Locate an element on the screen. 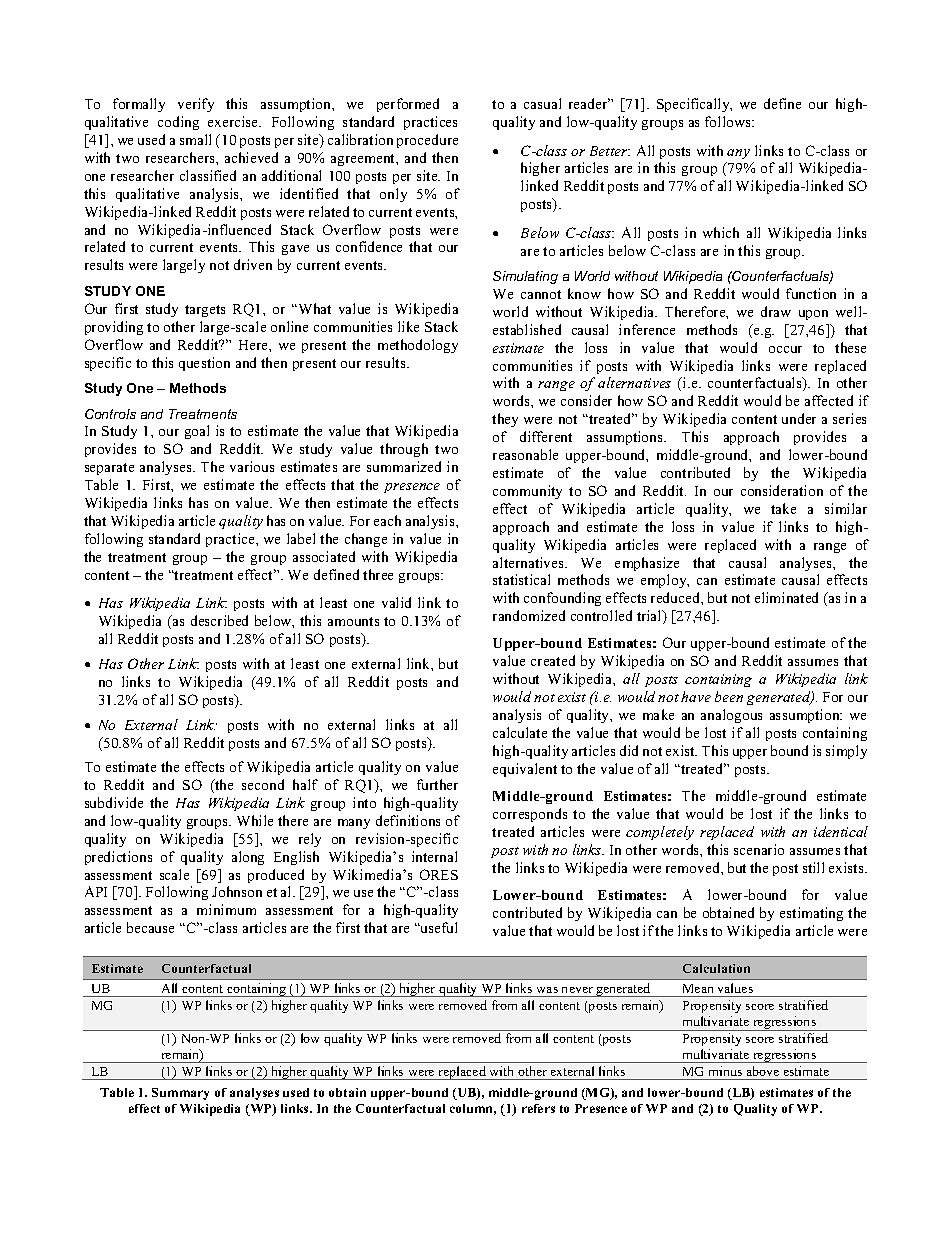  refers is located at coordinates (538, 1108).
